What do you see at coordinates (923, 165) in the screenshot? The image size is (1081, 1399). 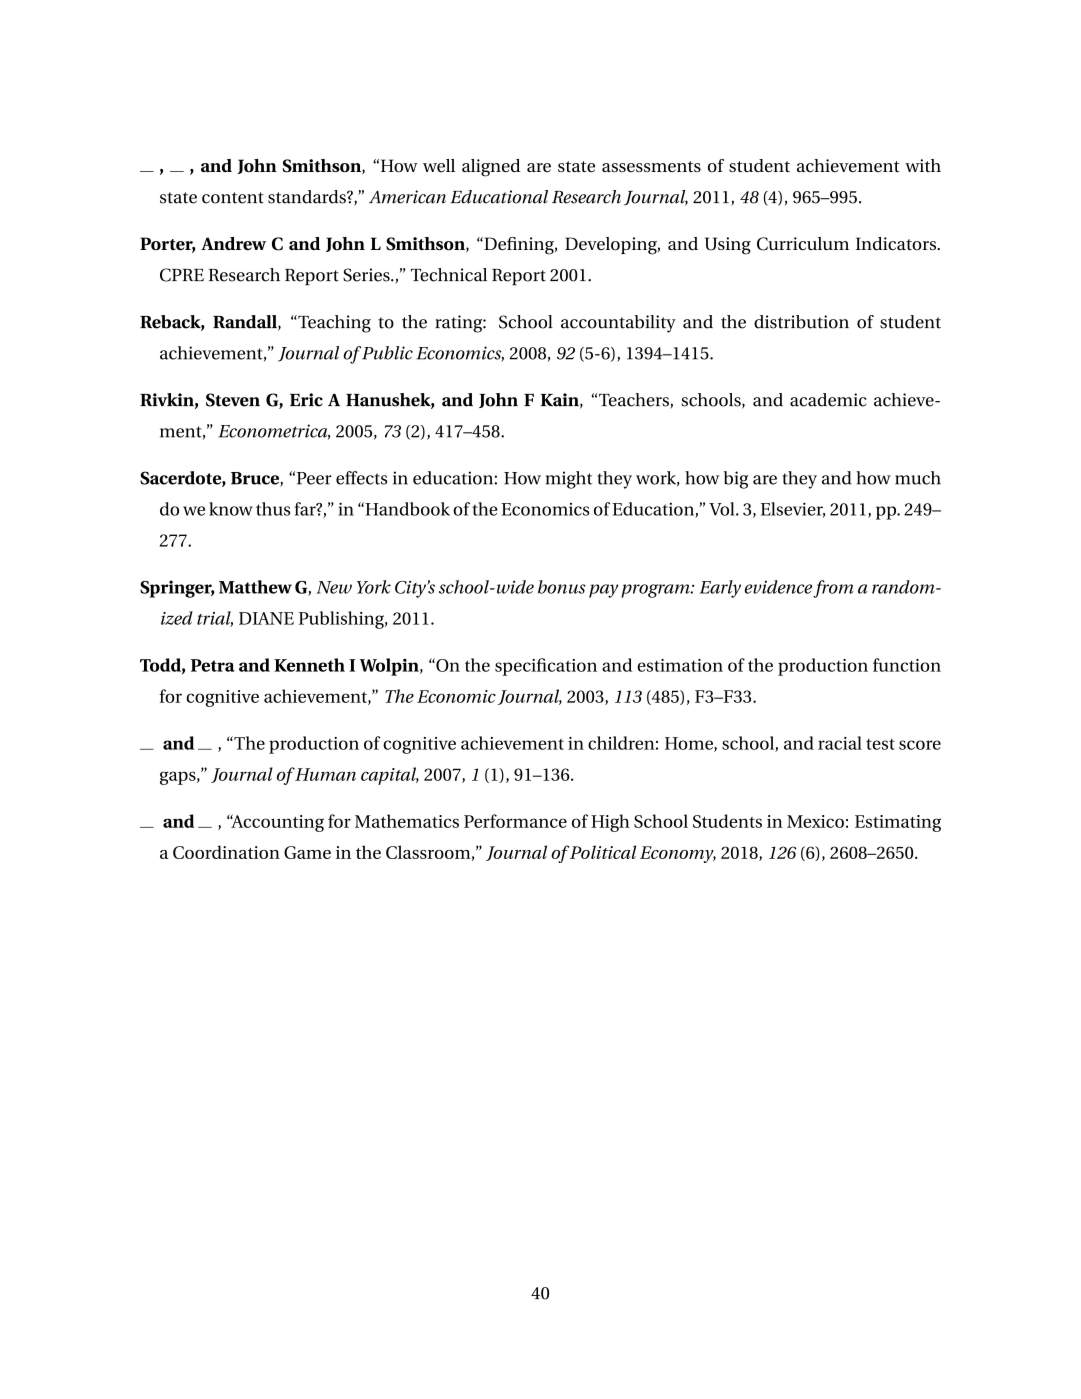 I see `with` at bounding box center [923, 165].
